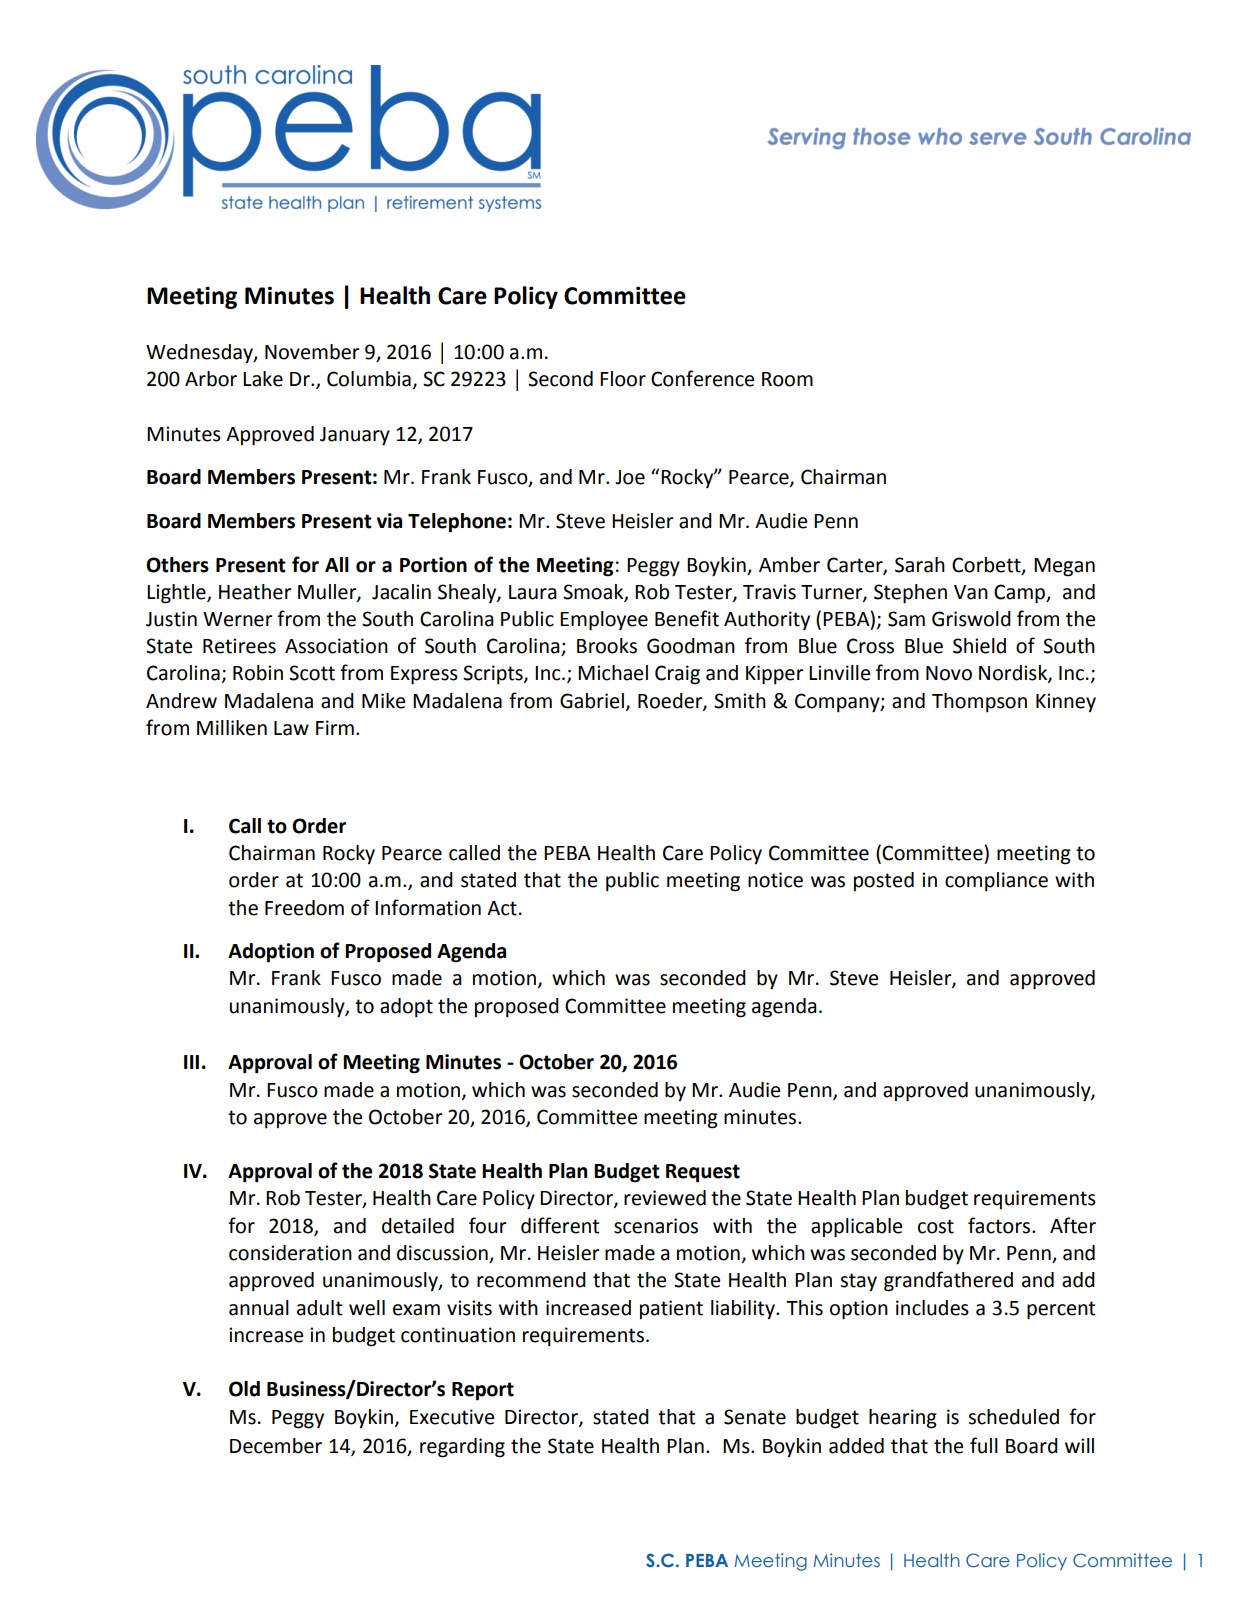 Image resolution: width=1242 pixels, height=1607 pixels. What do you see at coordinates (239, 646) in the screenshot?
I see `Retirees` at bounding box center [239, 646].
